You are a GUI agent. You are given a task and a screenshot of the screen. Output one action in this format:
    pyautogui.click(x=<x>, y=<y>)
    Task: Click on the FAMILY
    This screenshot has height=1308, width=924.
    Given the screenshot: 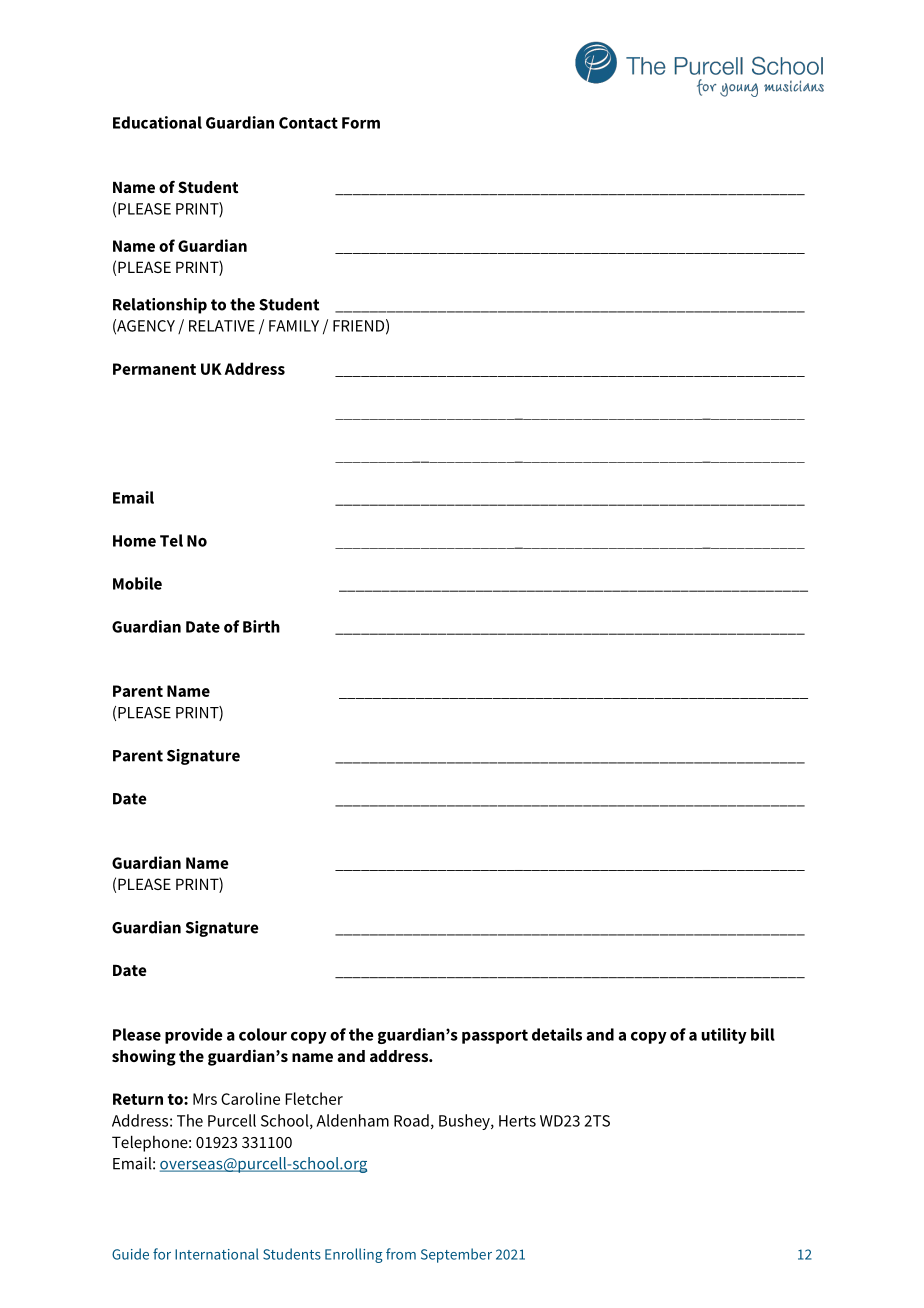 What is the action you would take?
    pyautogui.click(x=294, y=326)
